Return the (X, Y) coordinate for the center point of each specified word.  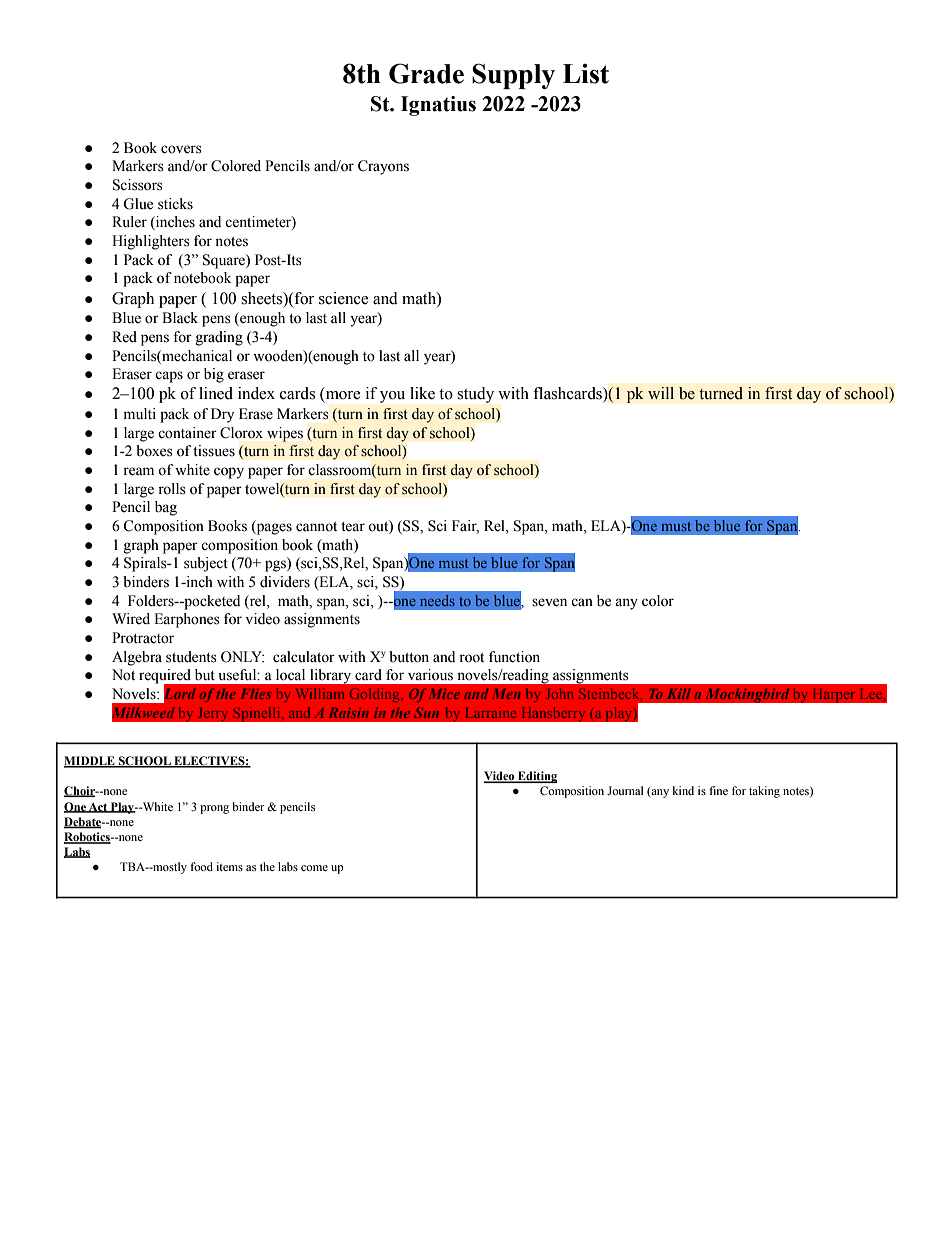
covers (181, 149)
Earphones (187, 620)
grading (219, 338)
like (422, 393)
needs (437, 600)
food (201, 866)
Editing (536, 777)
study (476, 395)
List (586, 74)
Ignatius (438, 106)
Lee (872, 694)
